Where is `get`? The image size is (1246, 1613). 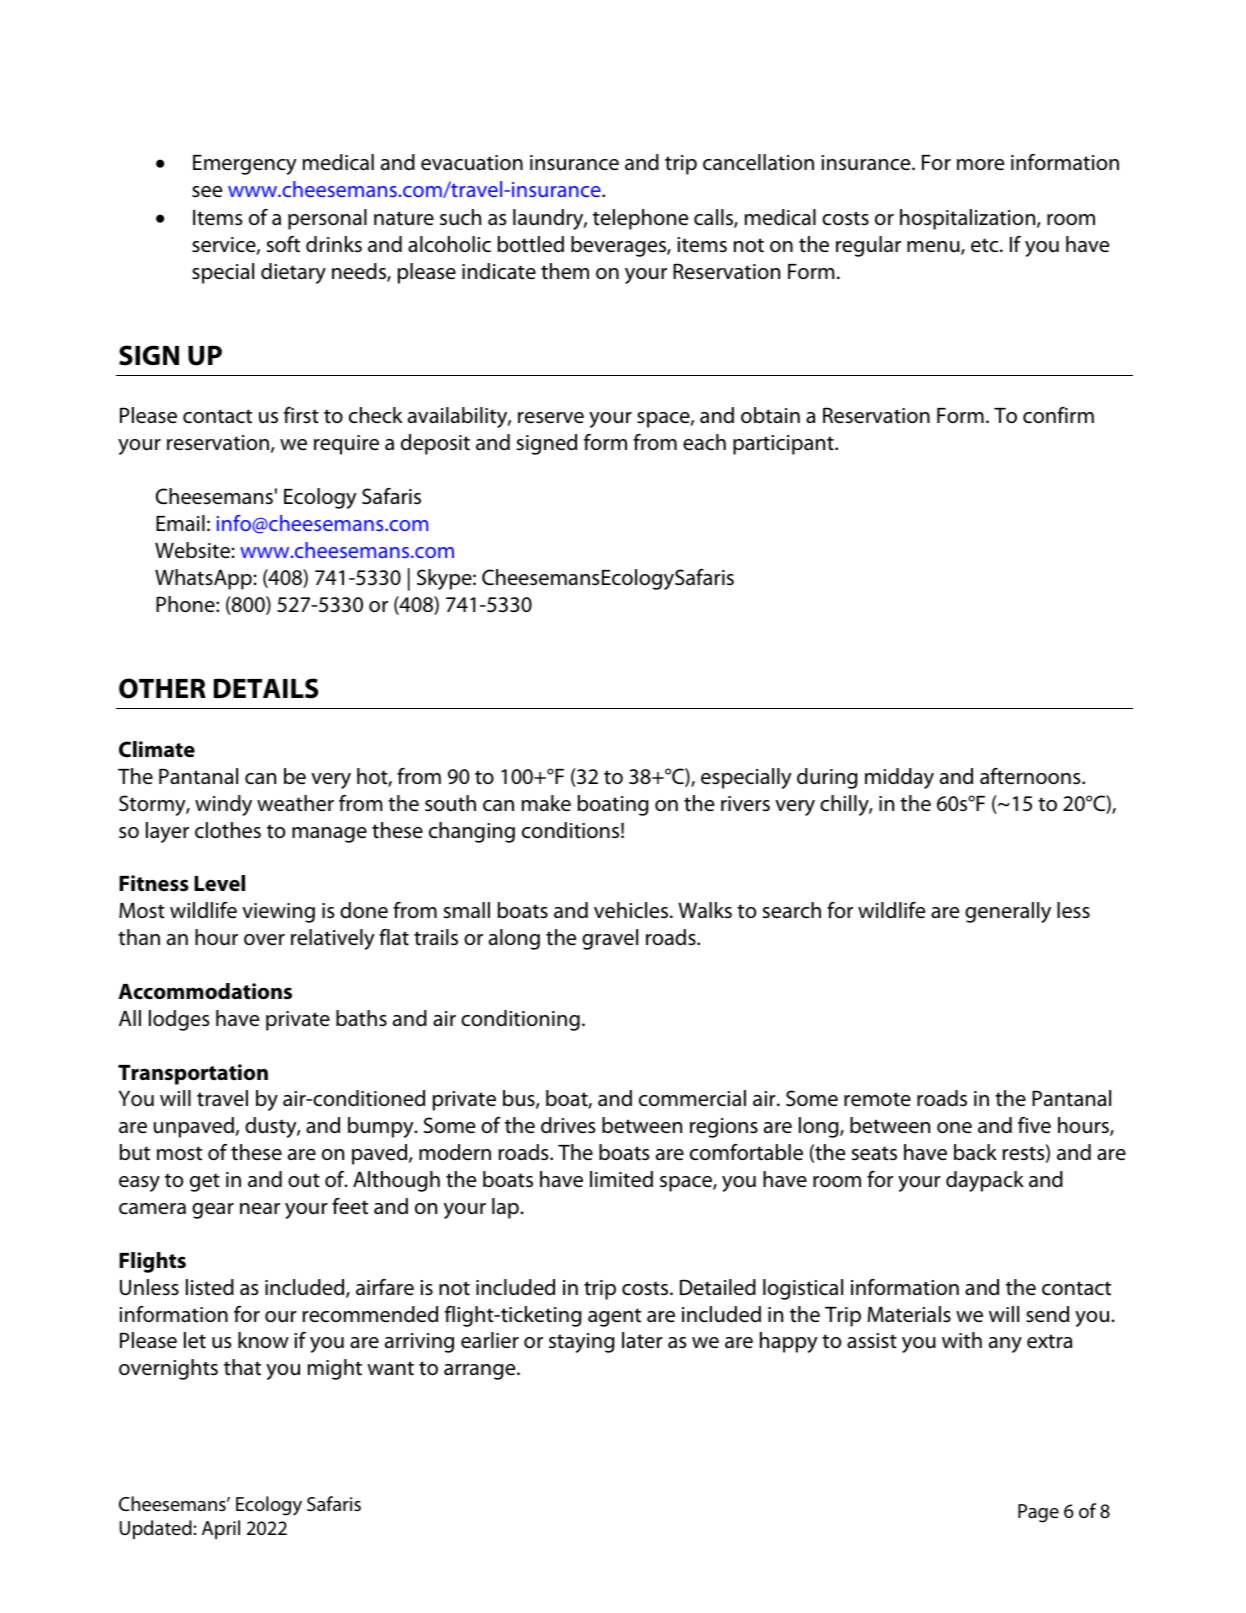
get is located at coordinates (205, 1182).
